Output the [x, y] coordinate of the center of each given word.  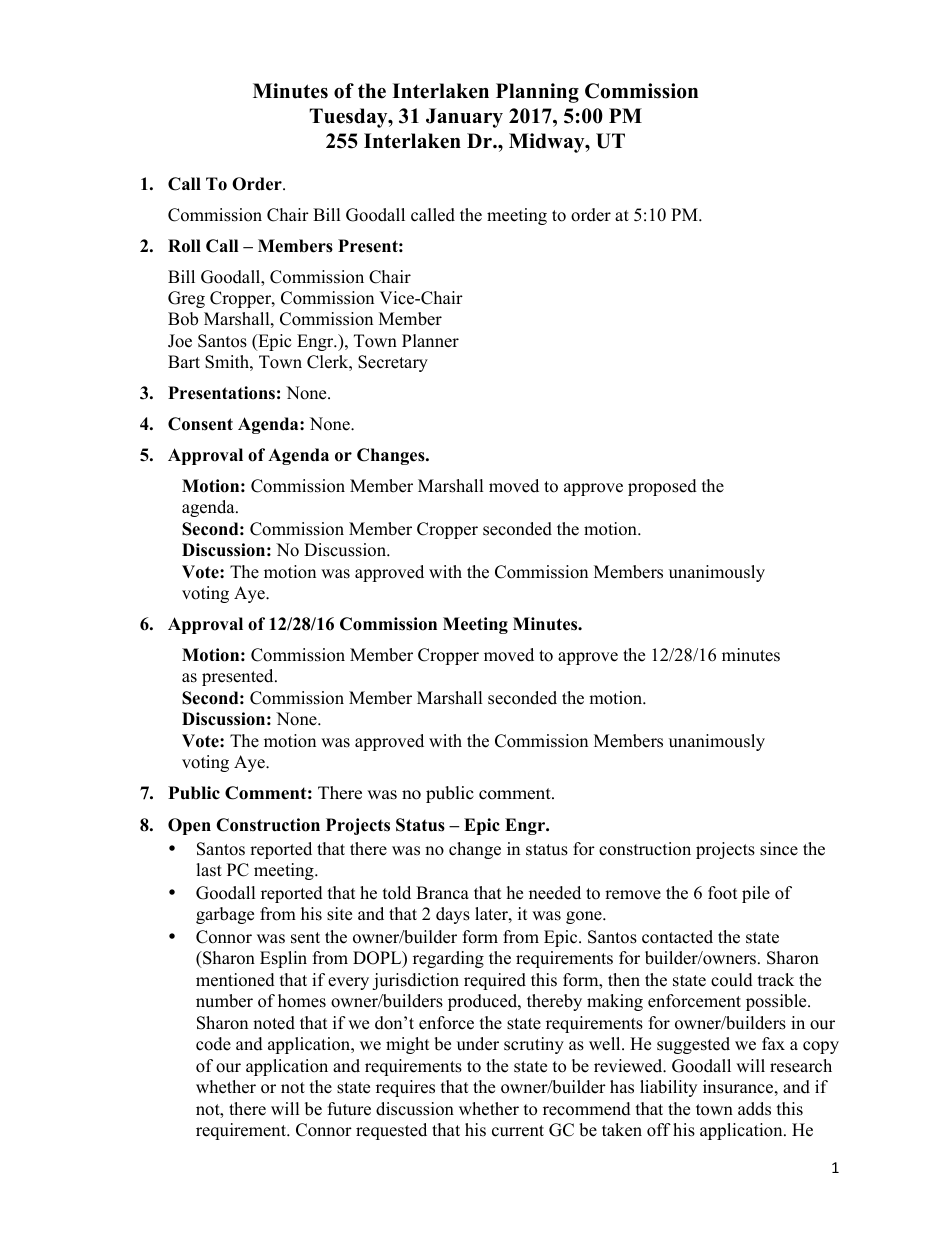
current [518, 1131]
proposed [662, 487]
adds [754, 1109]
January [464, 118]
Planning [537, 93]
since [779, 849]
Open [189, 826]
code [213, 1044]
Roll [184, 246]
